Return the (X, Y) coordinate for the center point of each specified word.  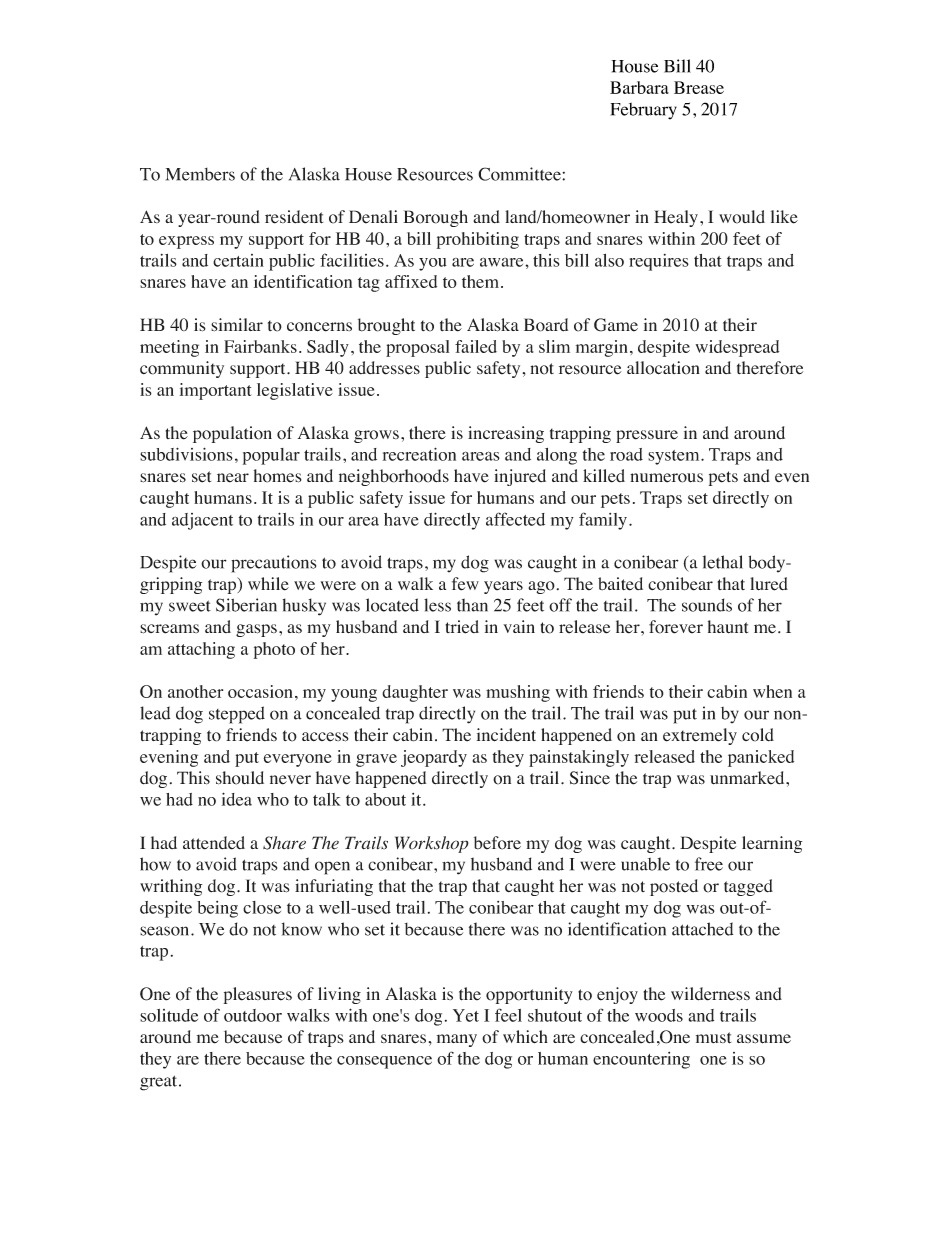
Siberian (246, 605)
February (644, 111)
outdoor (253, 1015)
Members (200, 174)
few (465, 584)
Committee (520, 174)
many (457, 1040)
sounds (707, 605)
